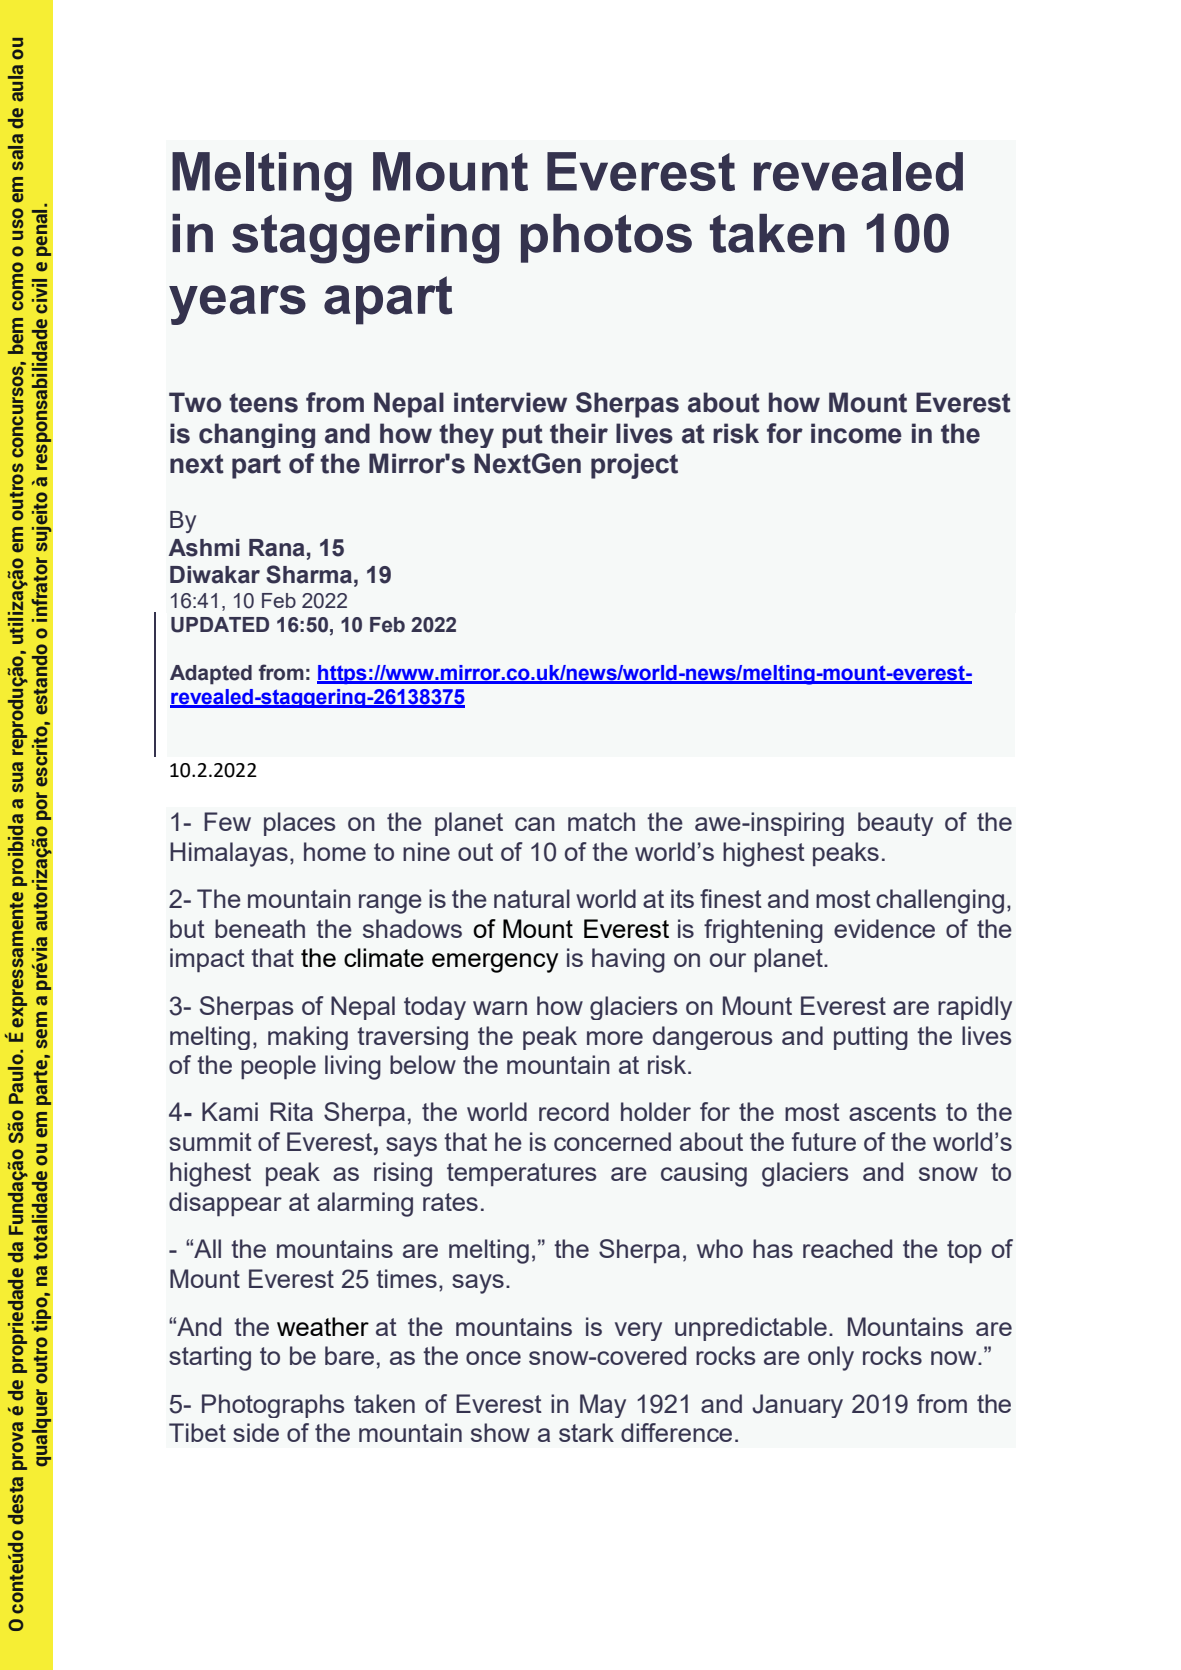 The image size is (1181, 1670). What do you see at coordinates (606, 238) in the screenshot?
I see `photos` at bounding box center [606, 238].
